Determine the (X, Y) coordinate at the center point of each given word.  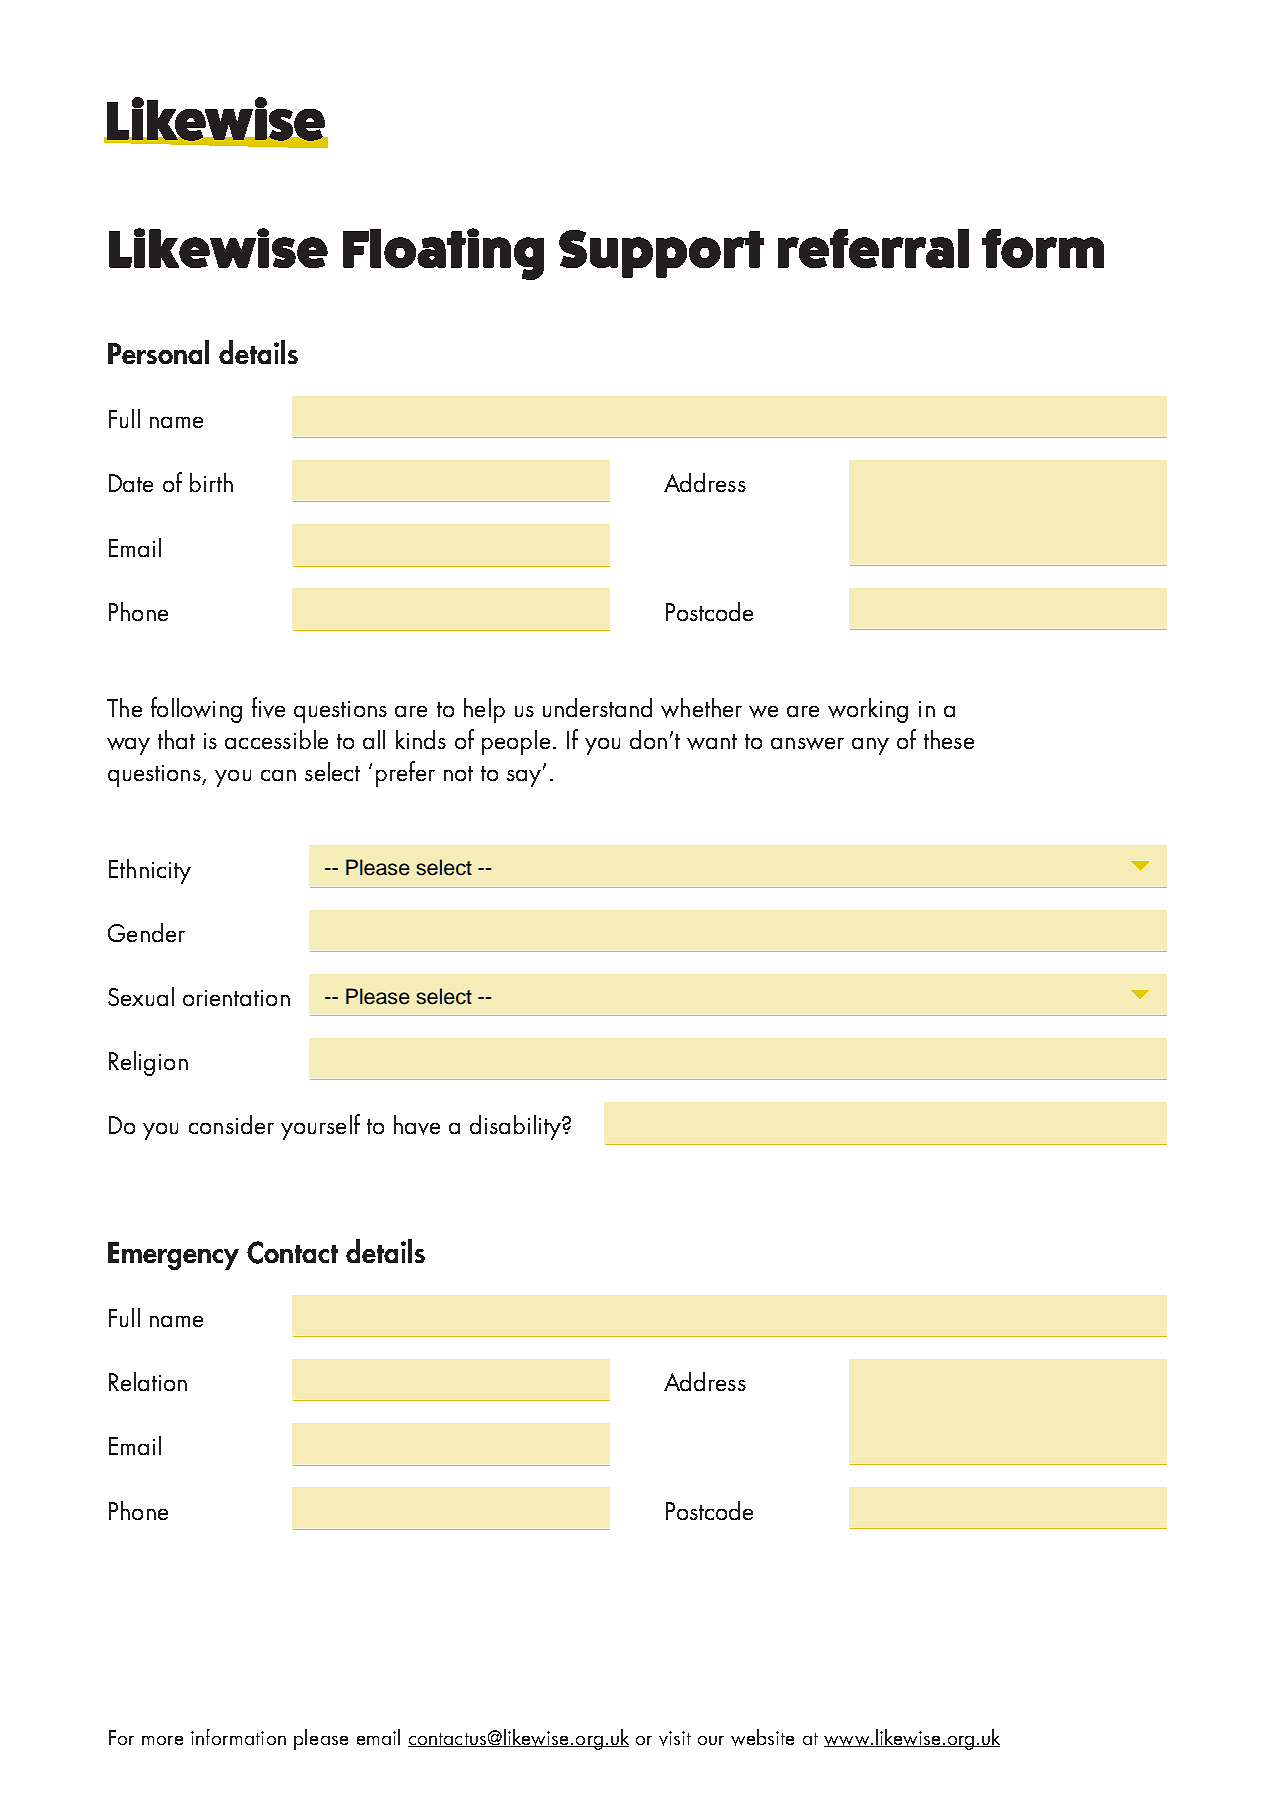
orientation (236, 998)
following (196, 710)
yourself (320, 1127)
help (484, 710)
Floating (443, 254)
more (162, 1740)
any (870, 746)
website (762, 1737)
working (868, 710)
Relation (148, 1381)
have (417, 1125)
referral (873, 248)
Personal (158, 352)
